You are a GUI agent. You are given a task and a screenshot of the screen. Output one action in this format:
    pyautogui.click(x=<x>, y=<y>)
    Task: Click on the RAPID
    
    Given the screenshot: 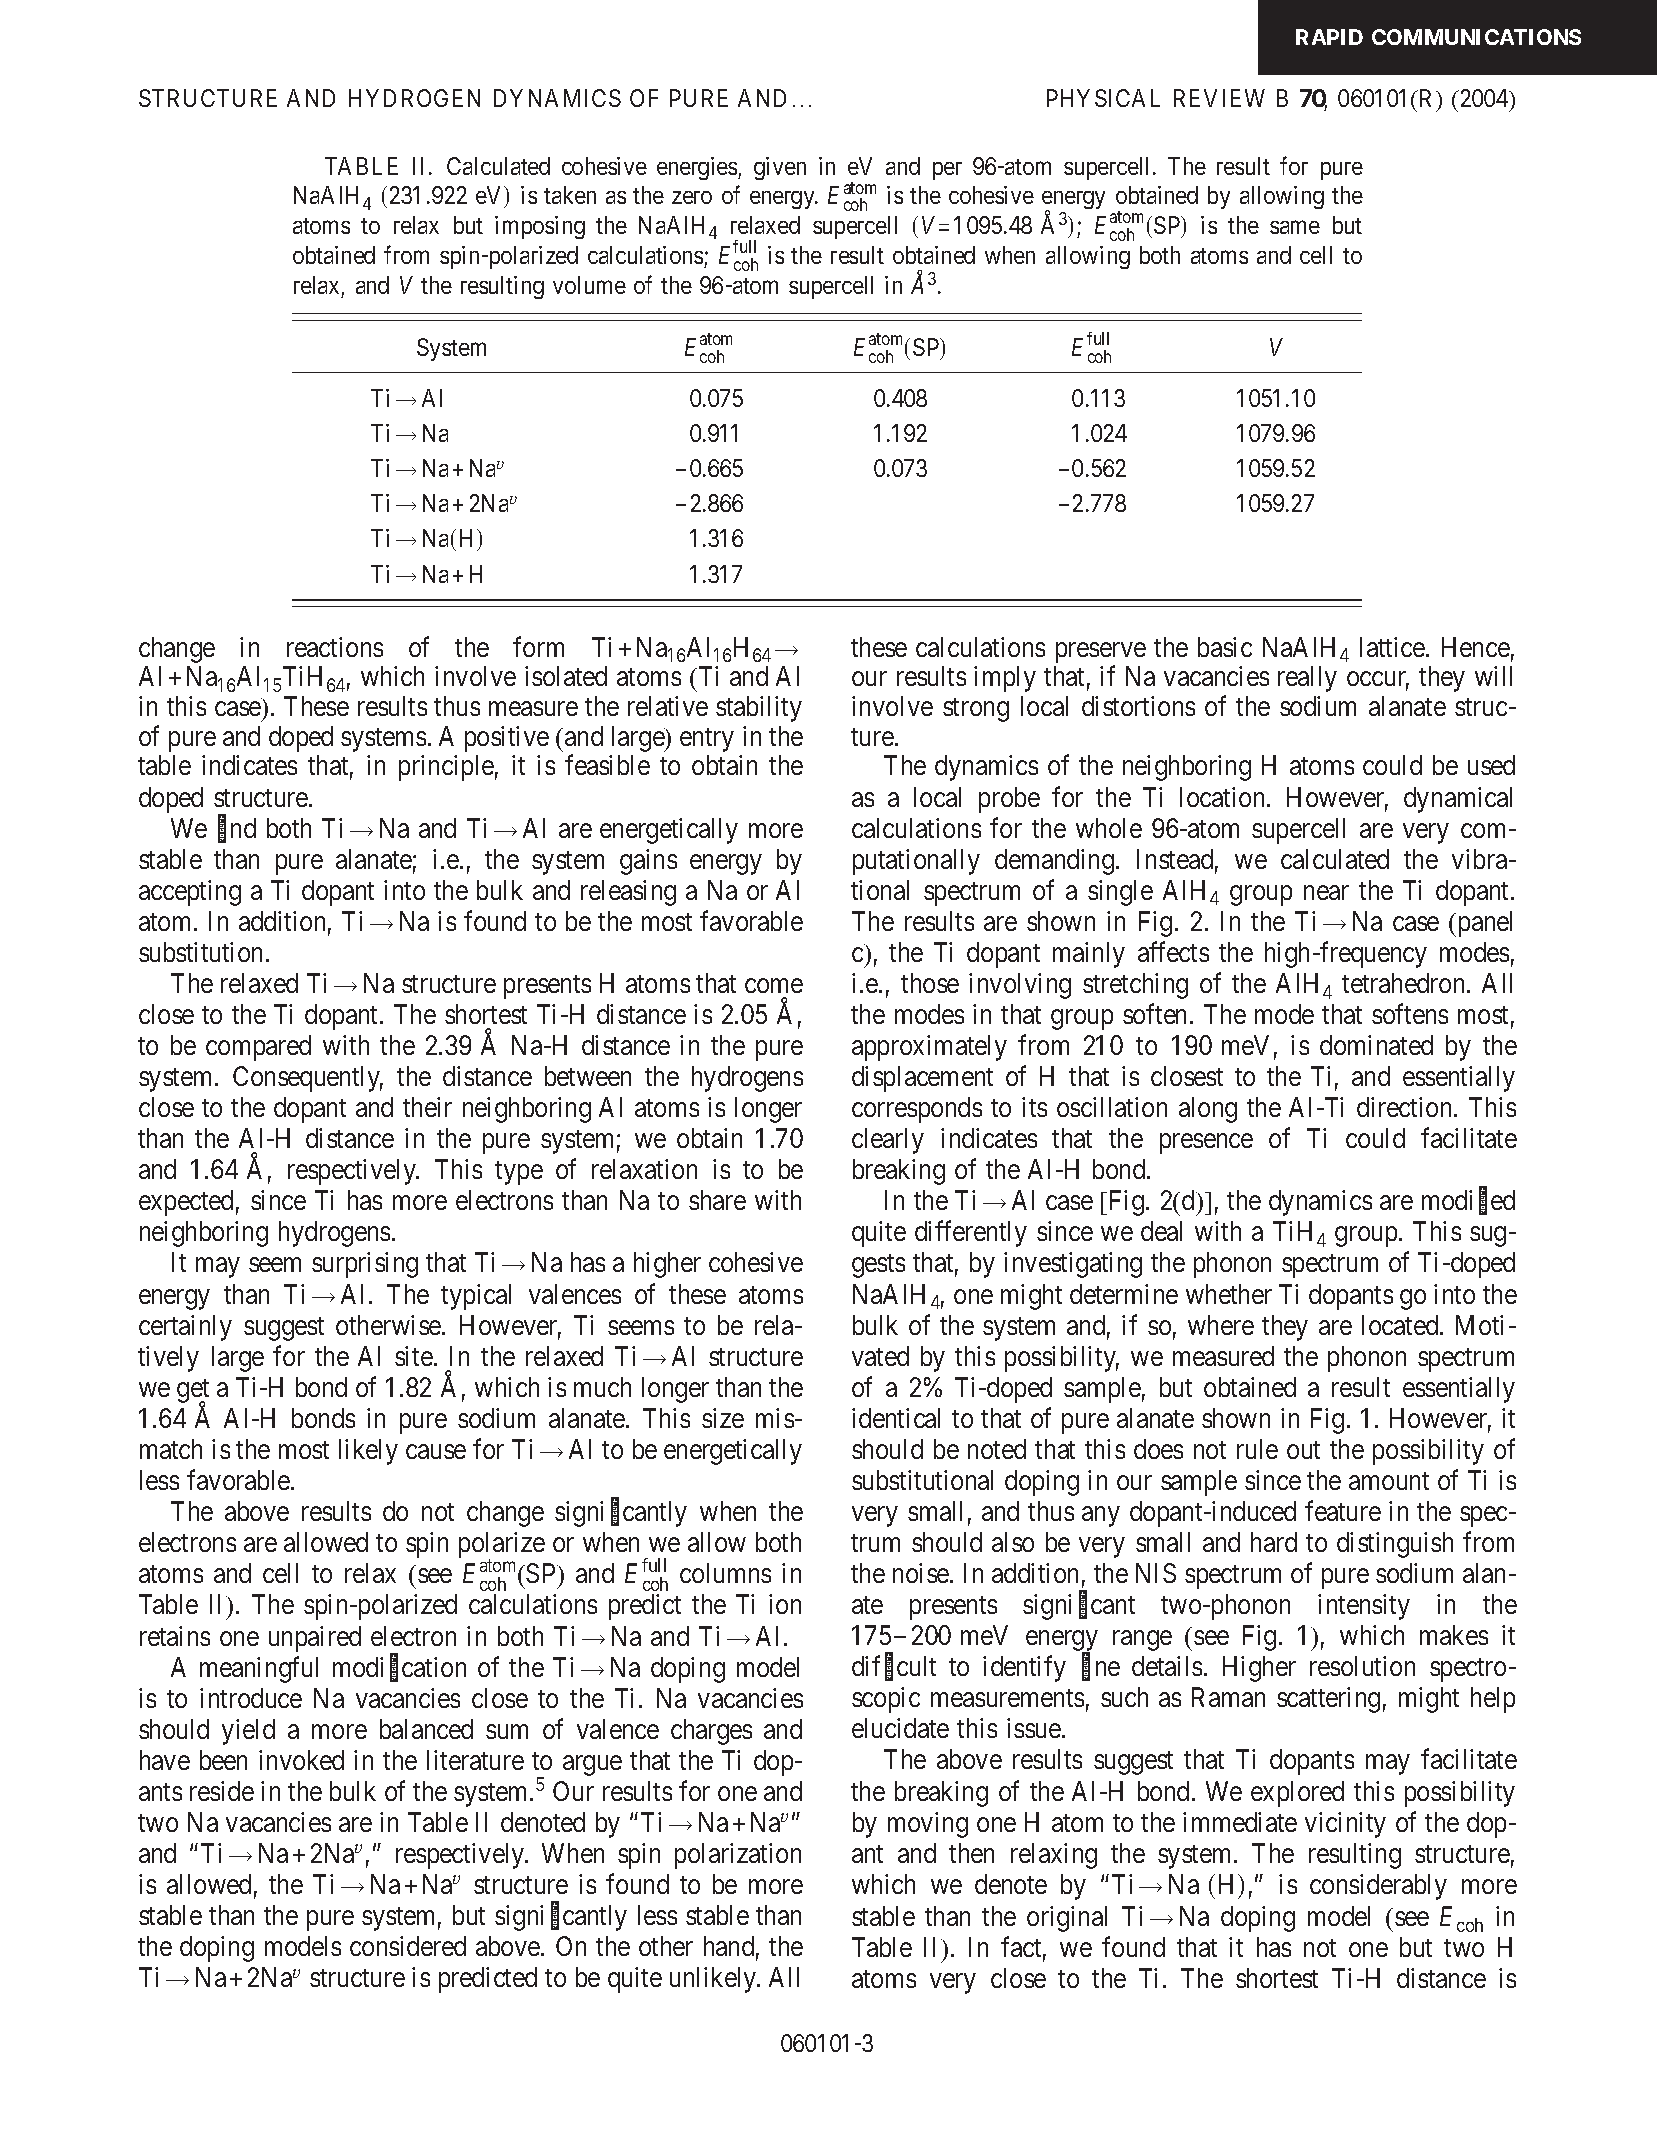 What is the action you would take?
    pyautogui.click(x=1329, y=37)
